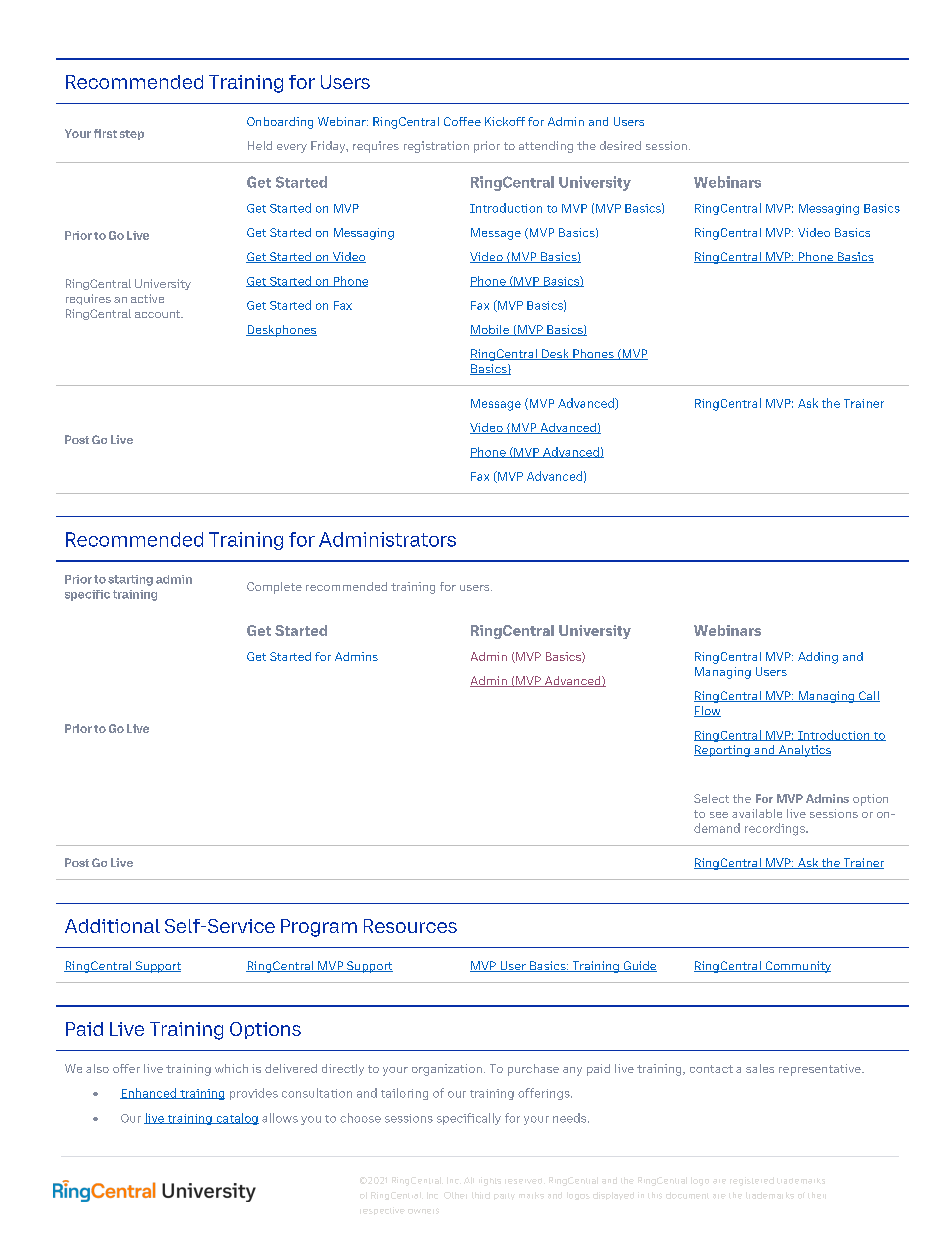 The height and width of the document is (1233, 952). Describe the element at coordinates (711, 1069) in the document. I see `contact` at that location.
